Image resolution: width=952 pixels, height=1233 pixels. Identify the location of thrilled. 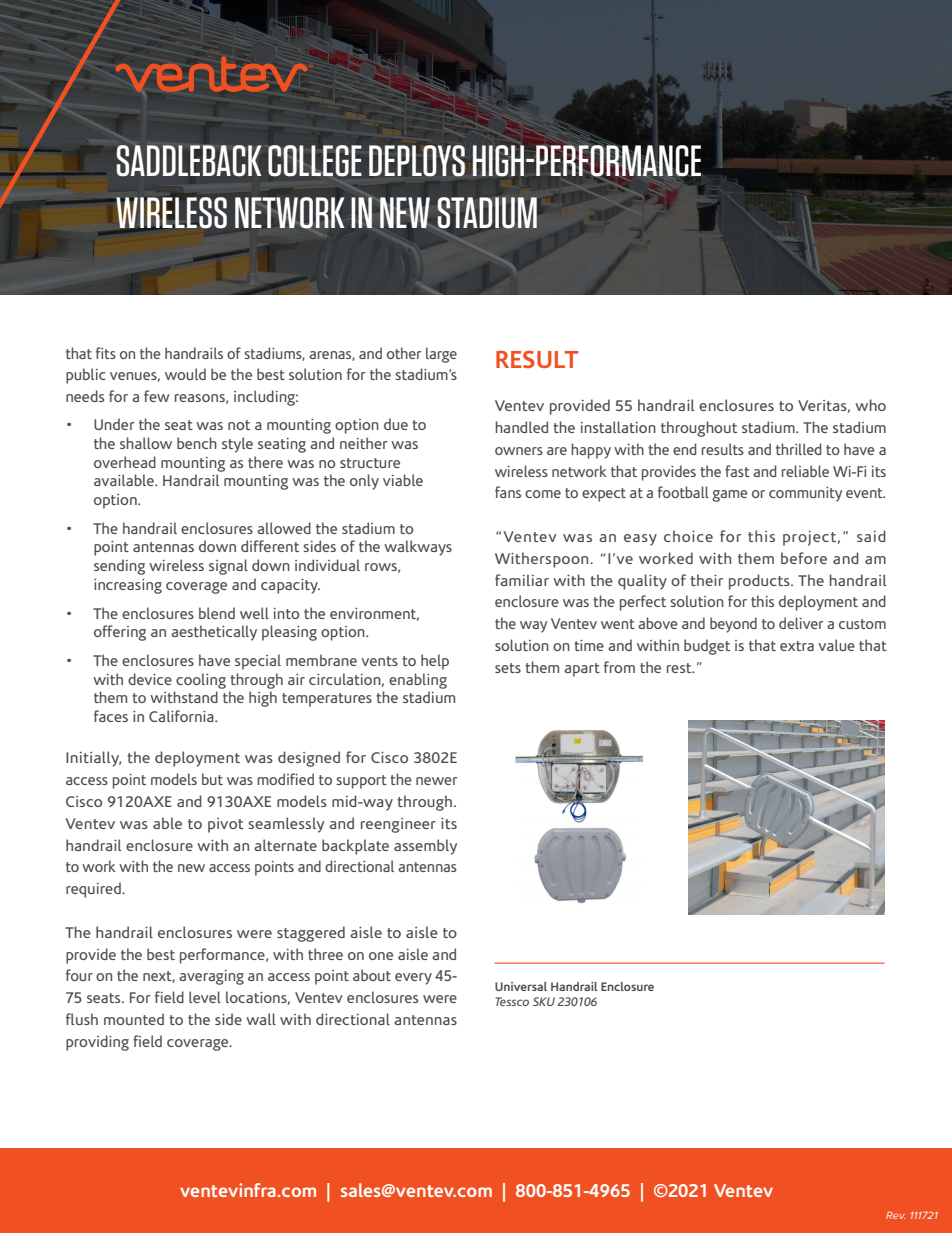
(798, 449).
